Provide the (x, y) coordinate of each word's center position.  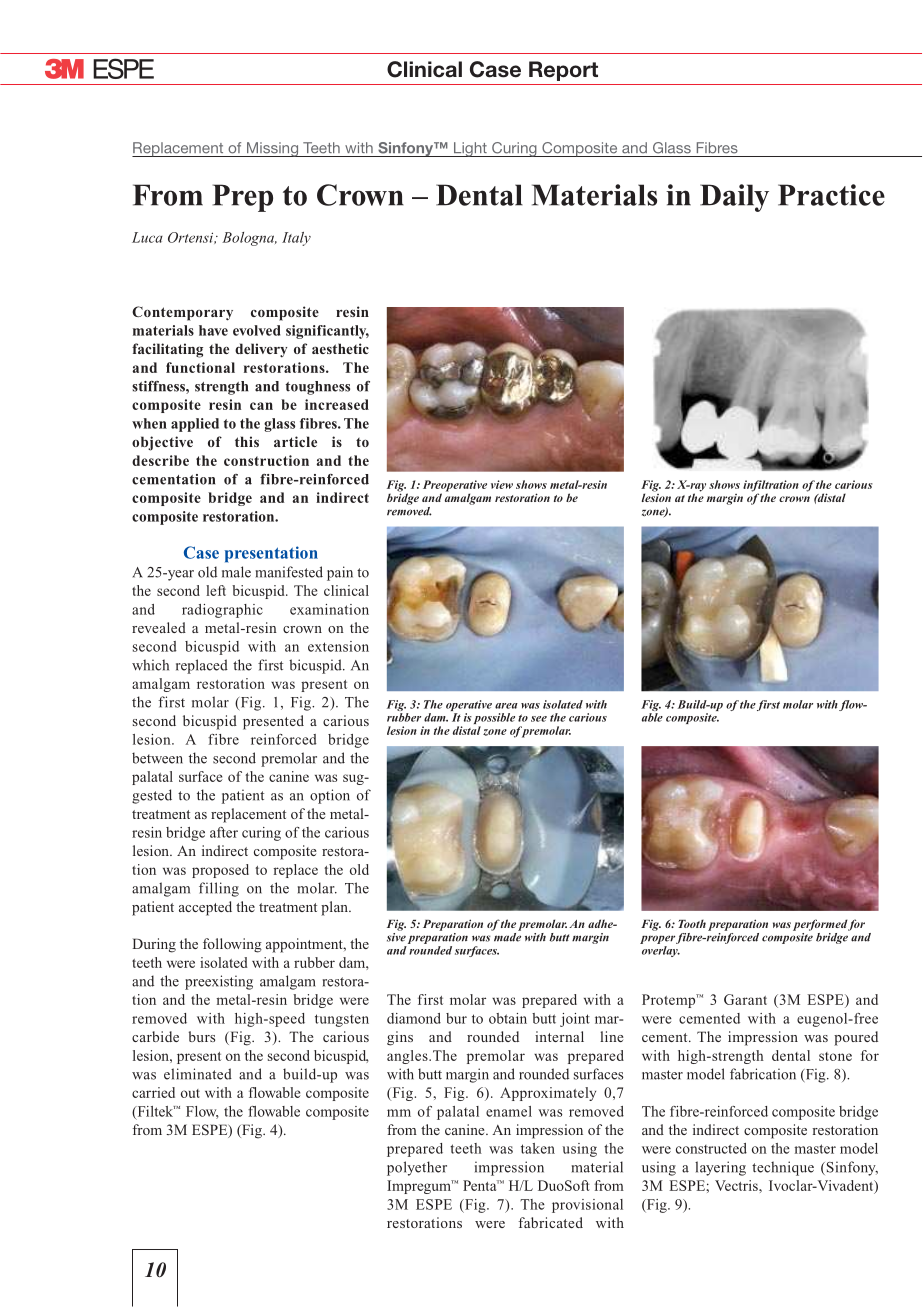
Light (470, 149)
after (224, 832)
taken (538, 1148)
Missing (272, 149)
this (247, 441)
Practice (831, 195)
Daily (734, 198)
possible (494, 720)
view (502, 484)
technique (783, 1168)
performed (820, 925)
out (190, 1093)
